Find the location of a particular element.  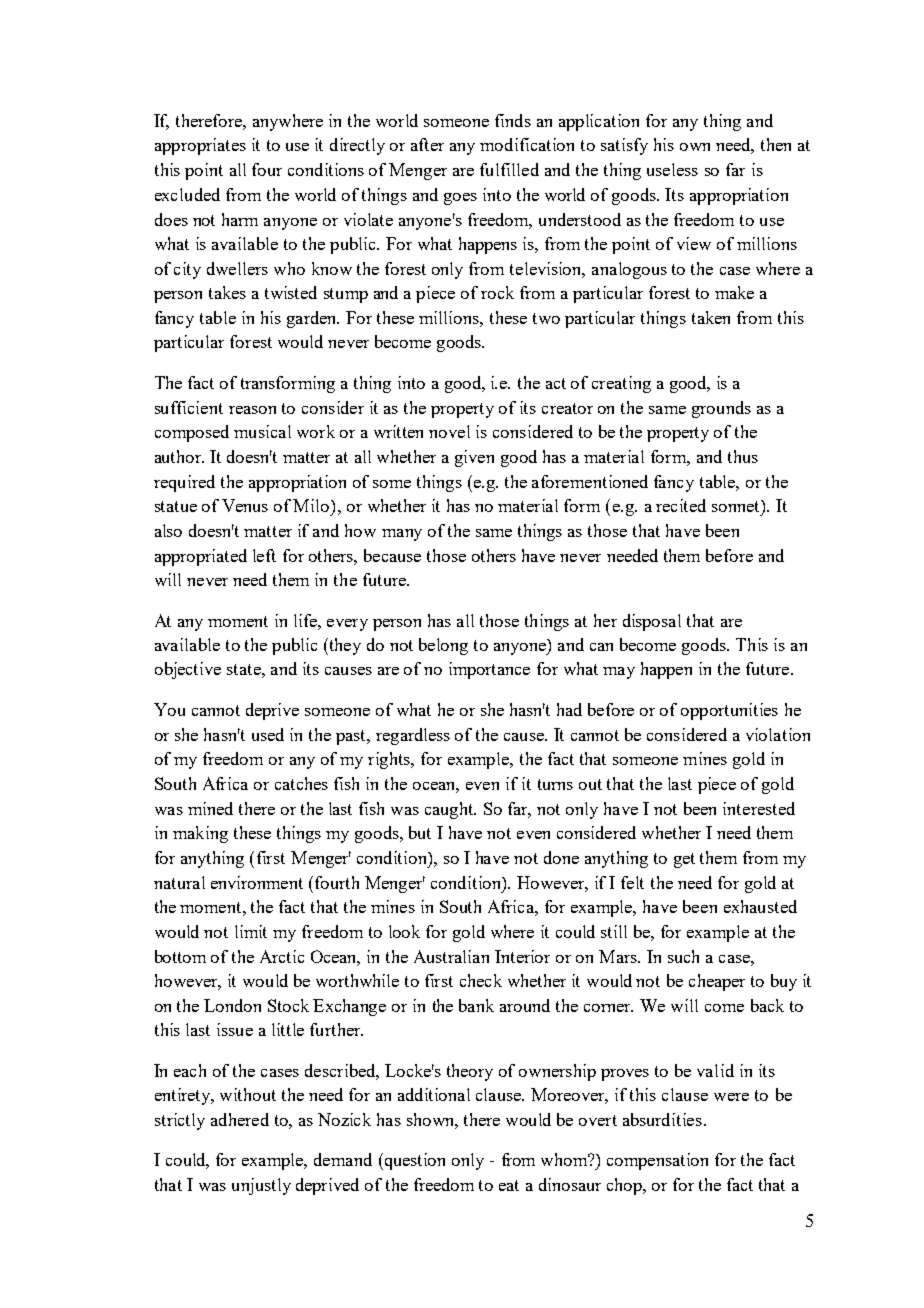

objective is located at coordinates (188, 670).
